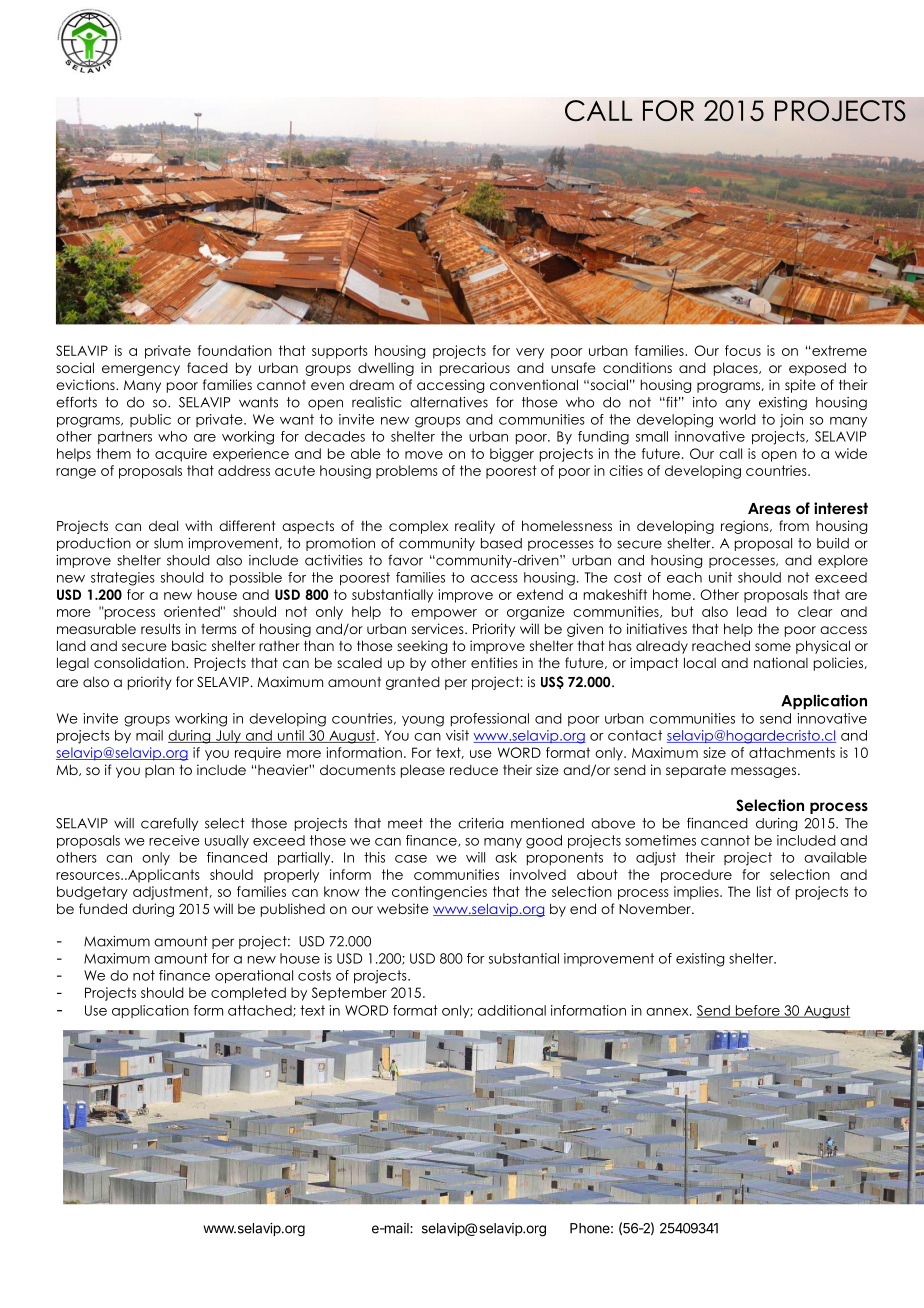 The image size is (924, 1308). I want to click on national, so click(781, 662).
